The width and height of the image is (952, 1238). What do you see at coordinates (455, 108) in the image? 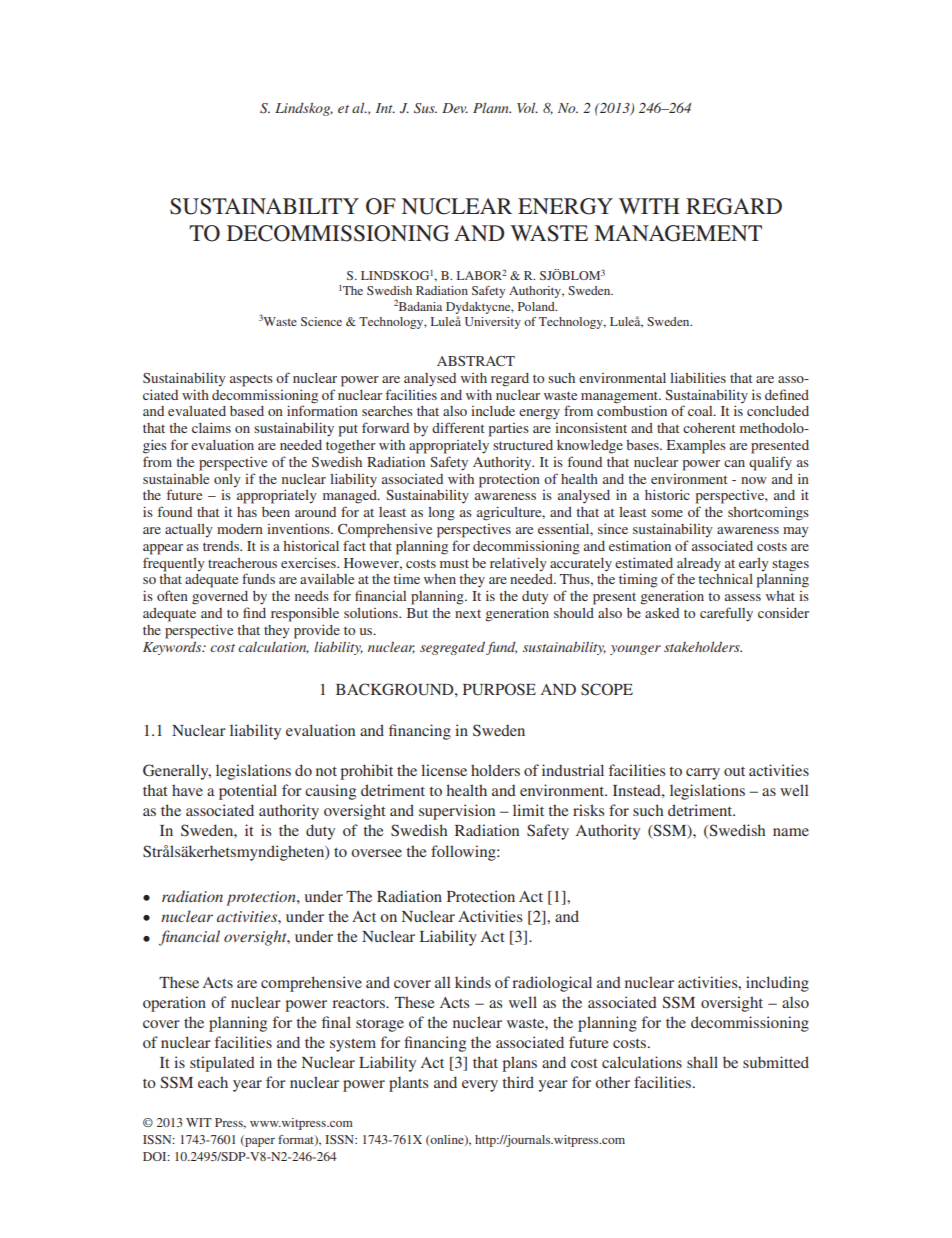
I see `Dev` at bounding box center [455, 108].
